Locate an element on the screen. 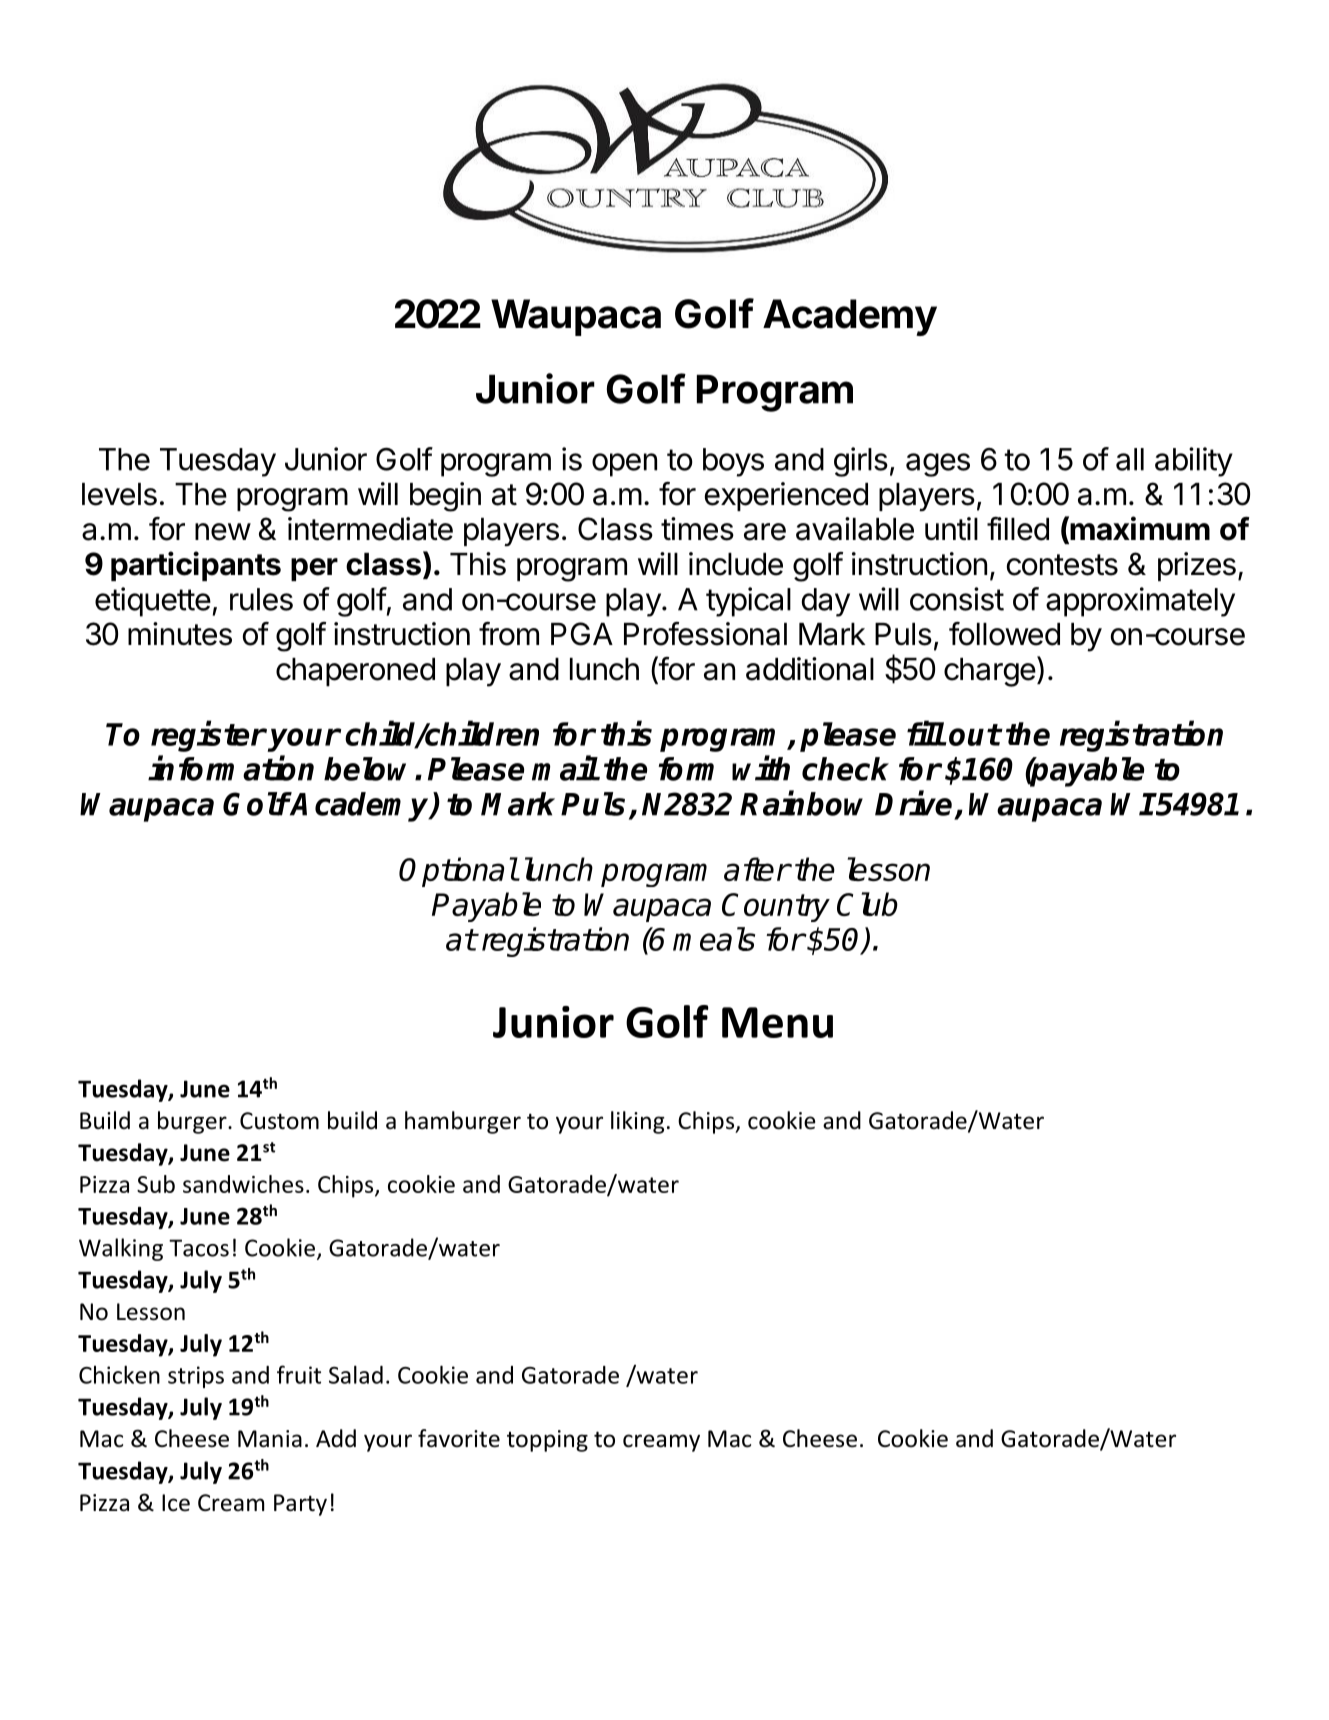 The width and height of the screenshot is (1329, 1720). Custom is located at coordinates (279, 1121).
